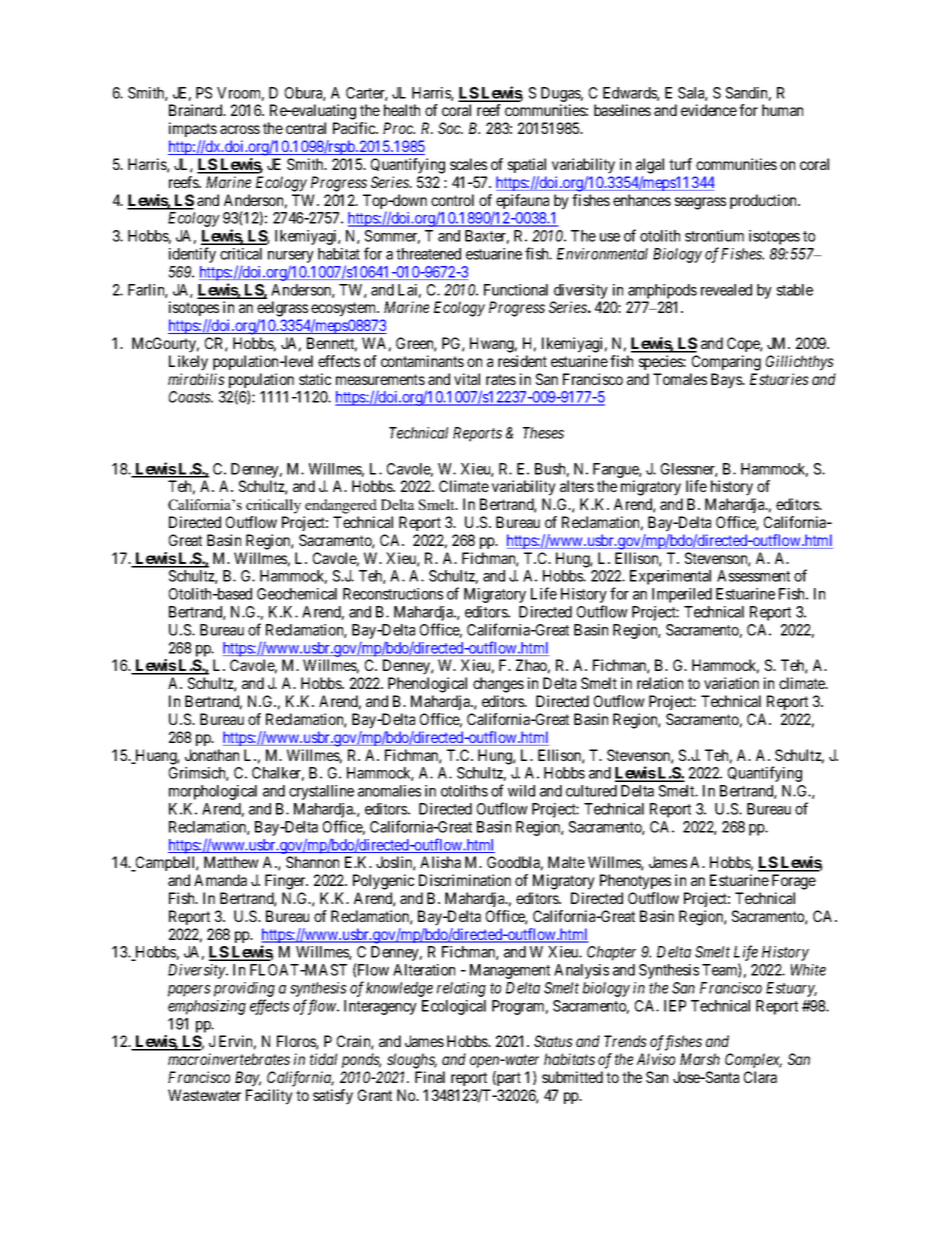 The height and width of the image is (1233, 952). I want to click on evidence, so click(709, 110).
